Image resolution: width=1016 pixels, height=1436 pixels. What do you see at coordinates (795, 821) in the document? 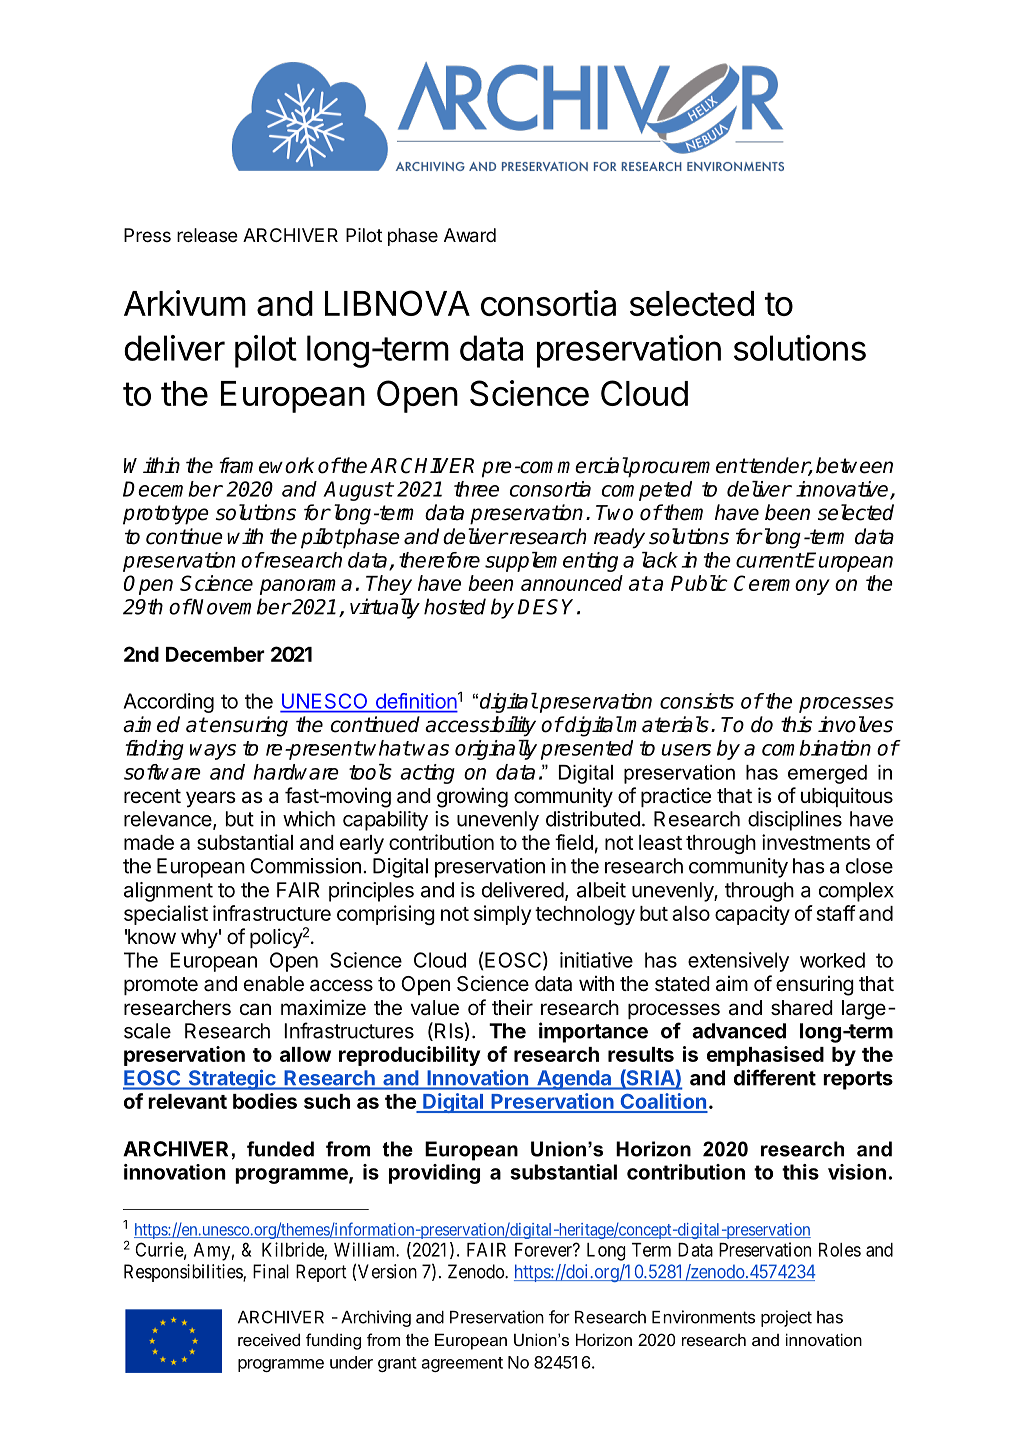
I see `disciplines` at bounding box center [795, 821].
